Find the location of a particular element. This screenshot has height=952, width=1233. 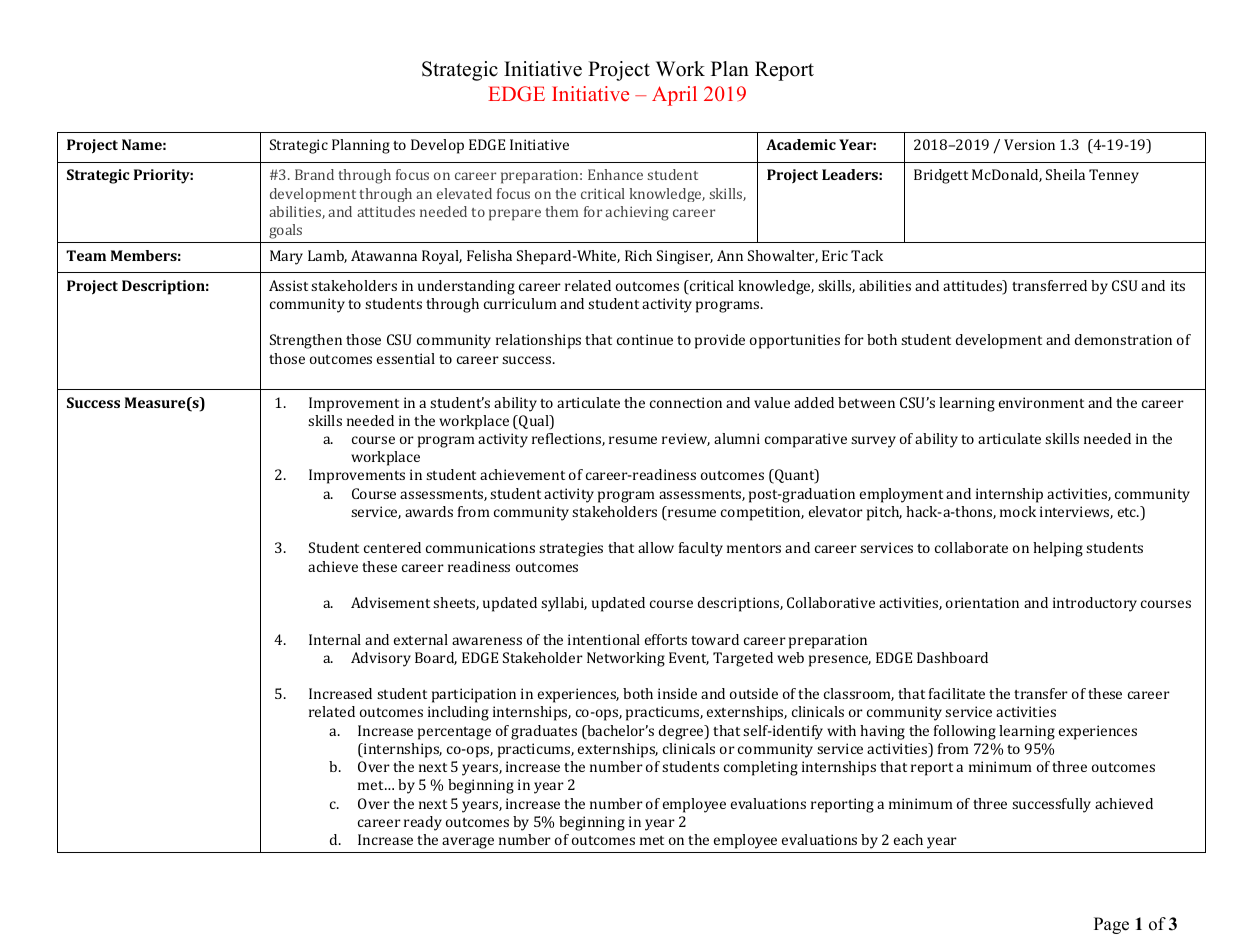

demonstration is located at coordinates (1123, 339).
